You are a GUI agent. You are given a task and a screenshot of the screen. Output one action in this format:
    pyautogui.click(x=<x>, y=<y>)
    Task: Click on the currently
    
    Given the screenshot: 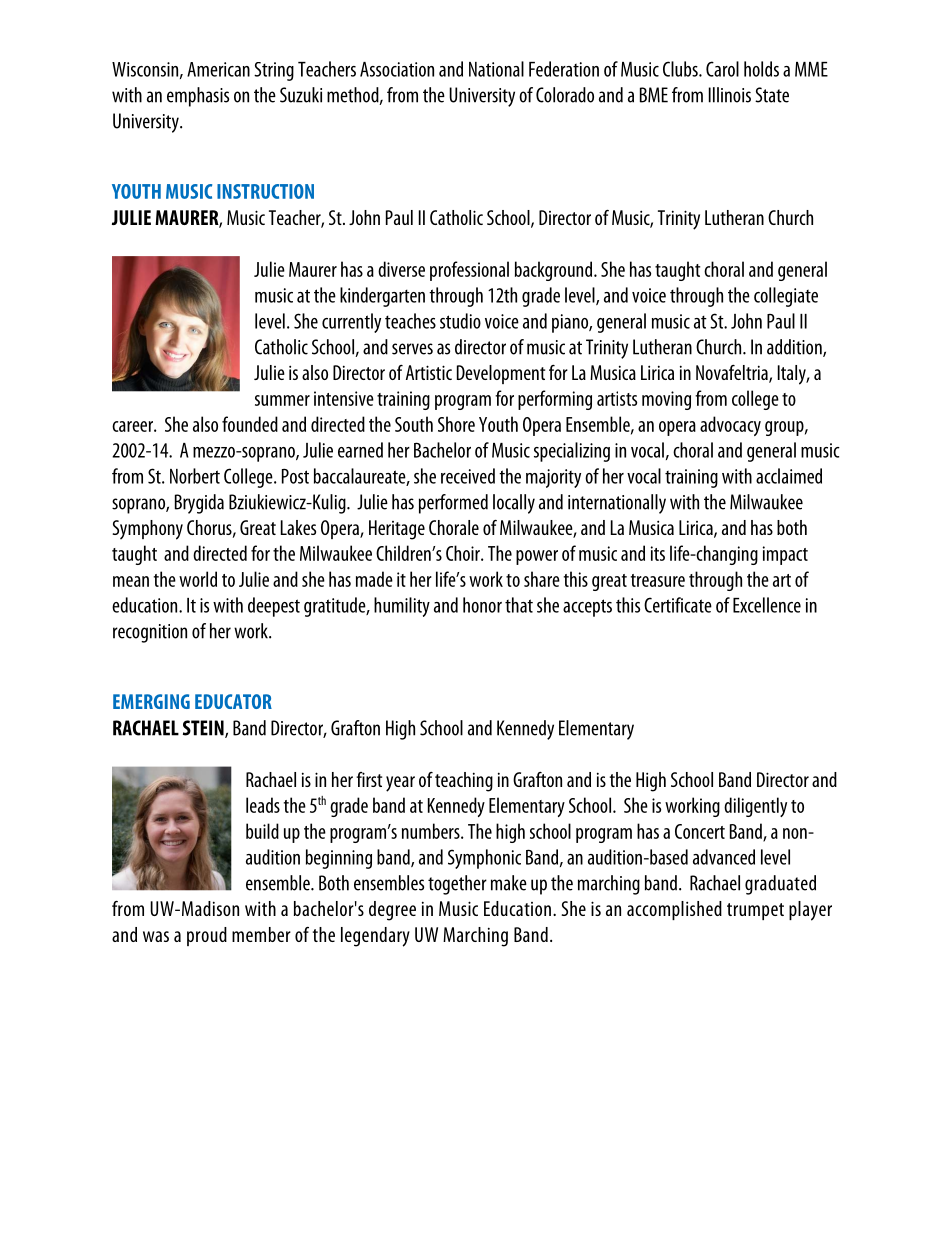 What is the action you would take?
    pyautogui.click(x=351, y=323)
